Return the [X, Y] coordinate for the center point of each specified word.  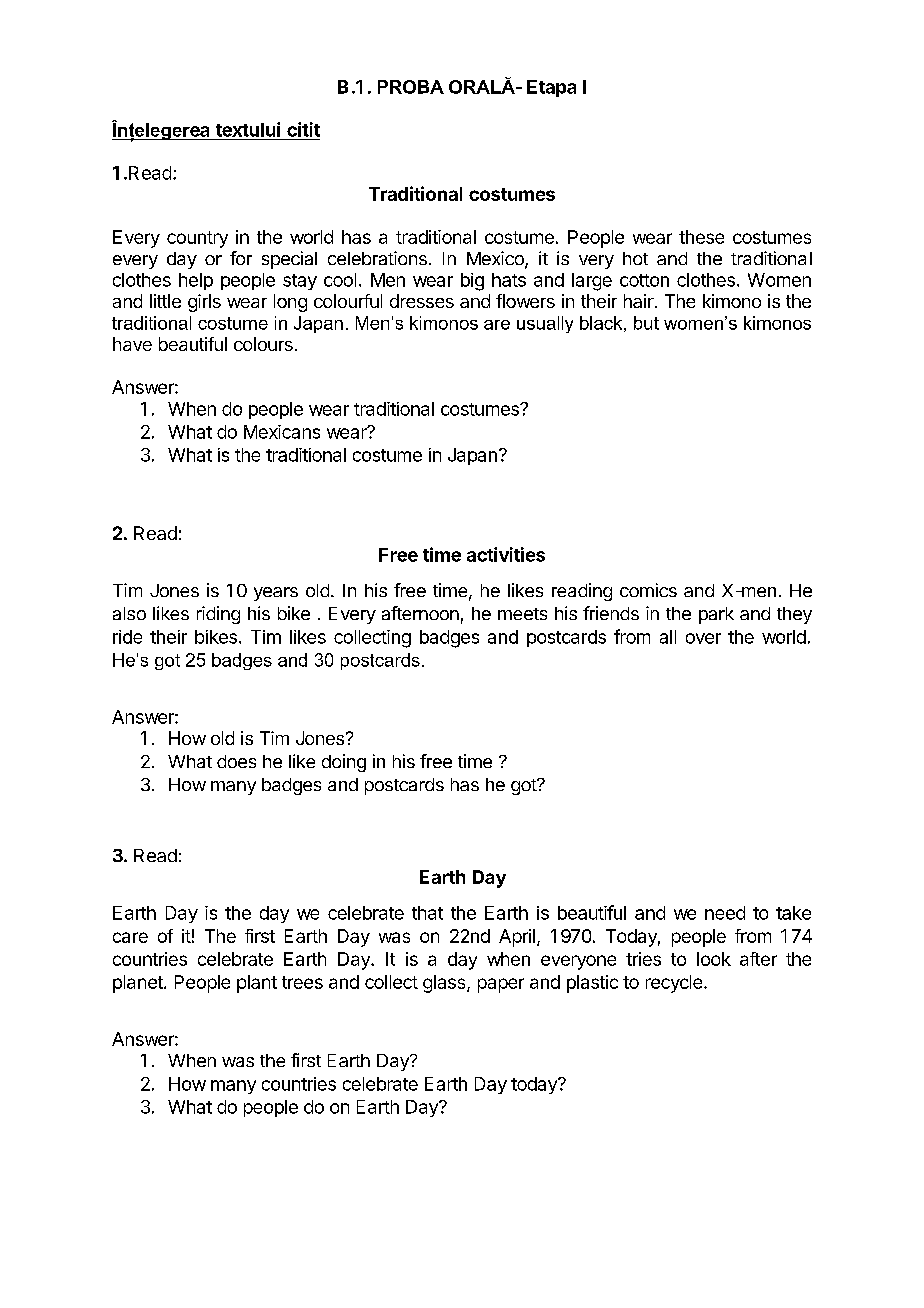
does [236, 761]
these [701, 237]
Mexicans [282, 432]
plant [257, 984]
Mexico [496, 259]
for [241, 258]
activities [506, 554]
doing [344, 763]
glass [444, 984]
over [703, 638]
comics [648, 590]
